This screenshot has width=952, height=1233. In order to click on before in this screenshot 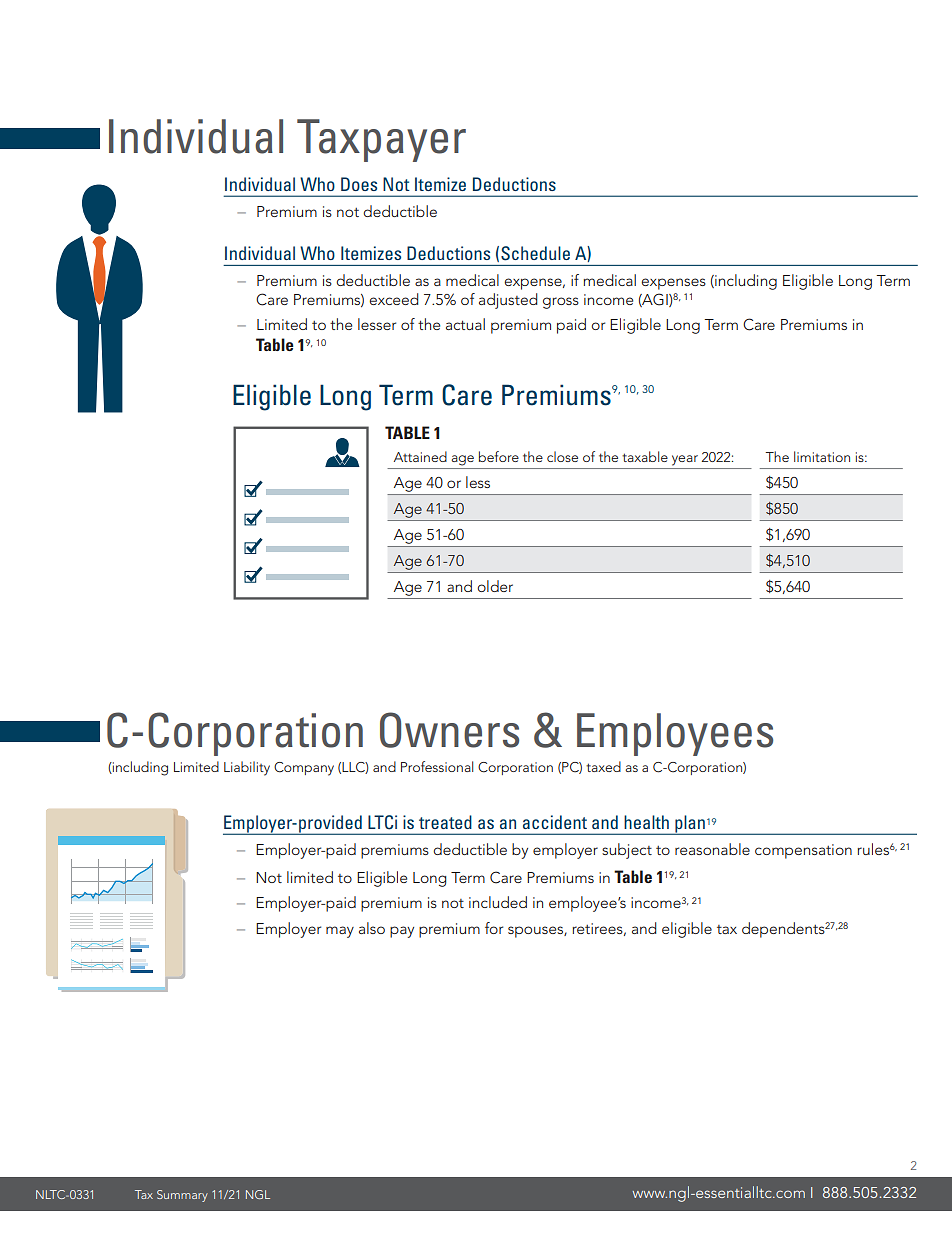, I will do `click(499, 456)`.
